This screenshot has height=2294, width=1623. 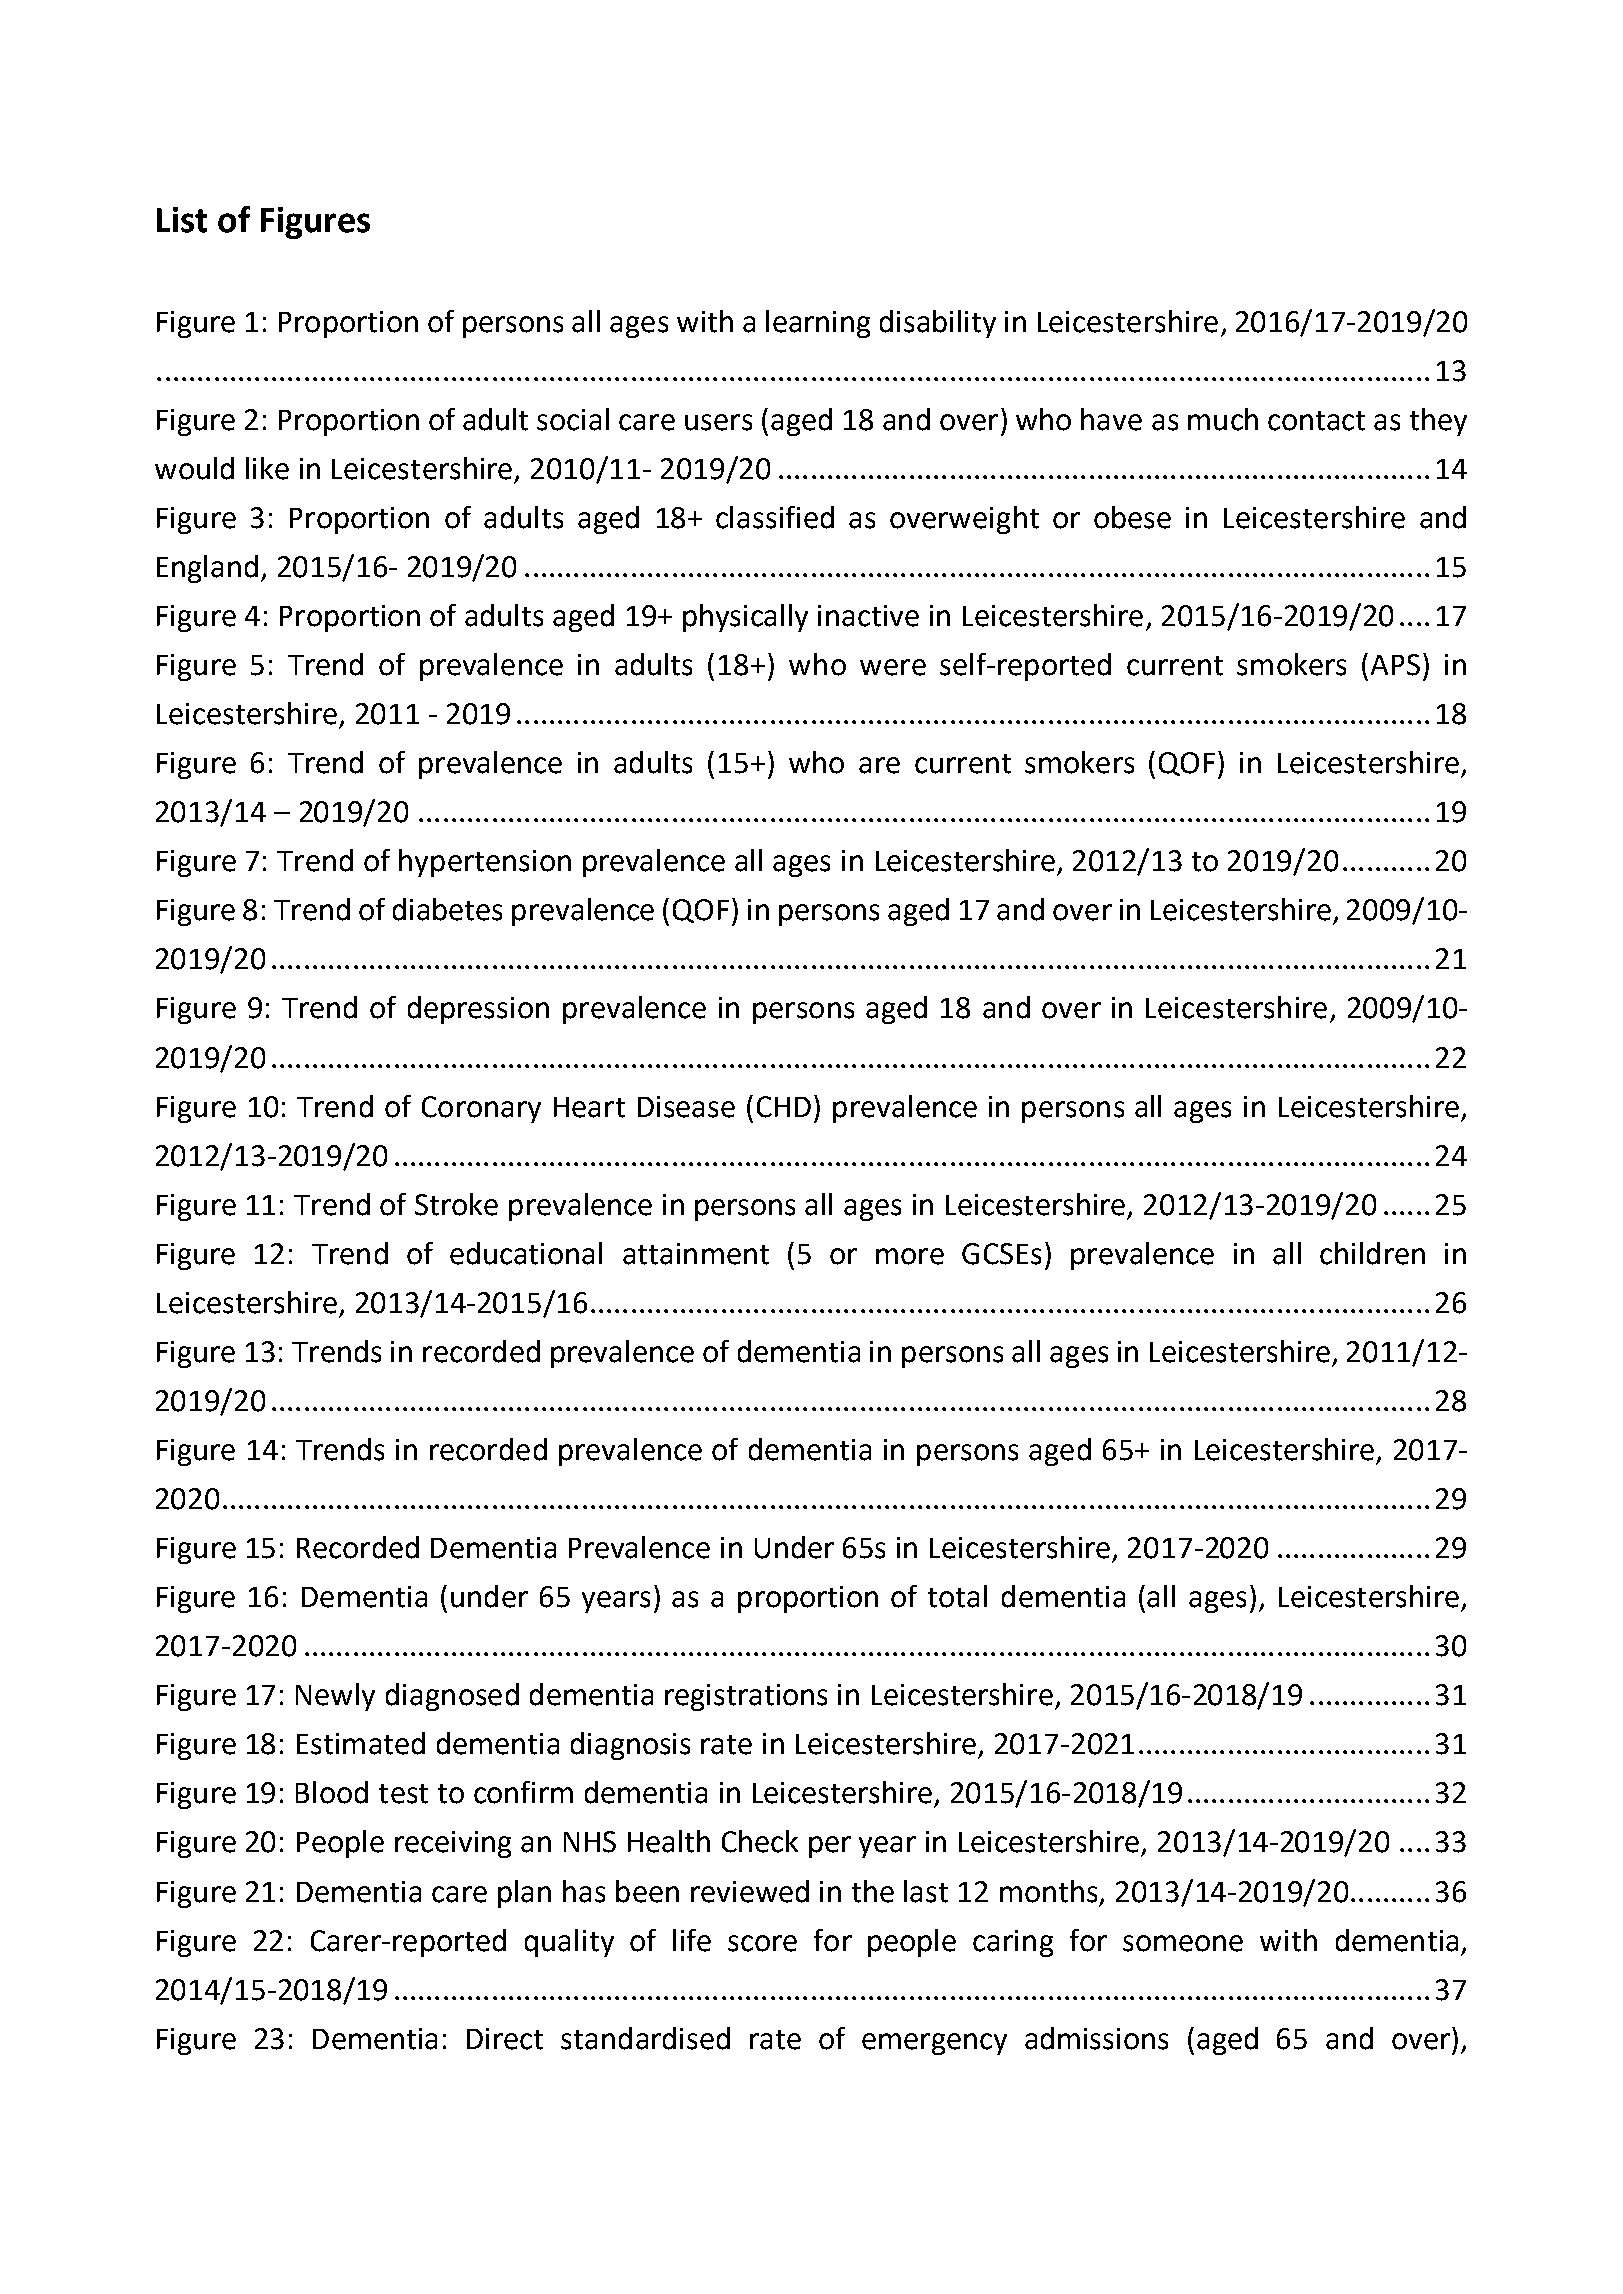 What do you see at coordinates (957, 1596) in the screenshot?
I see `total` at bounding box center [957, 1596].
